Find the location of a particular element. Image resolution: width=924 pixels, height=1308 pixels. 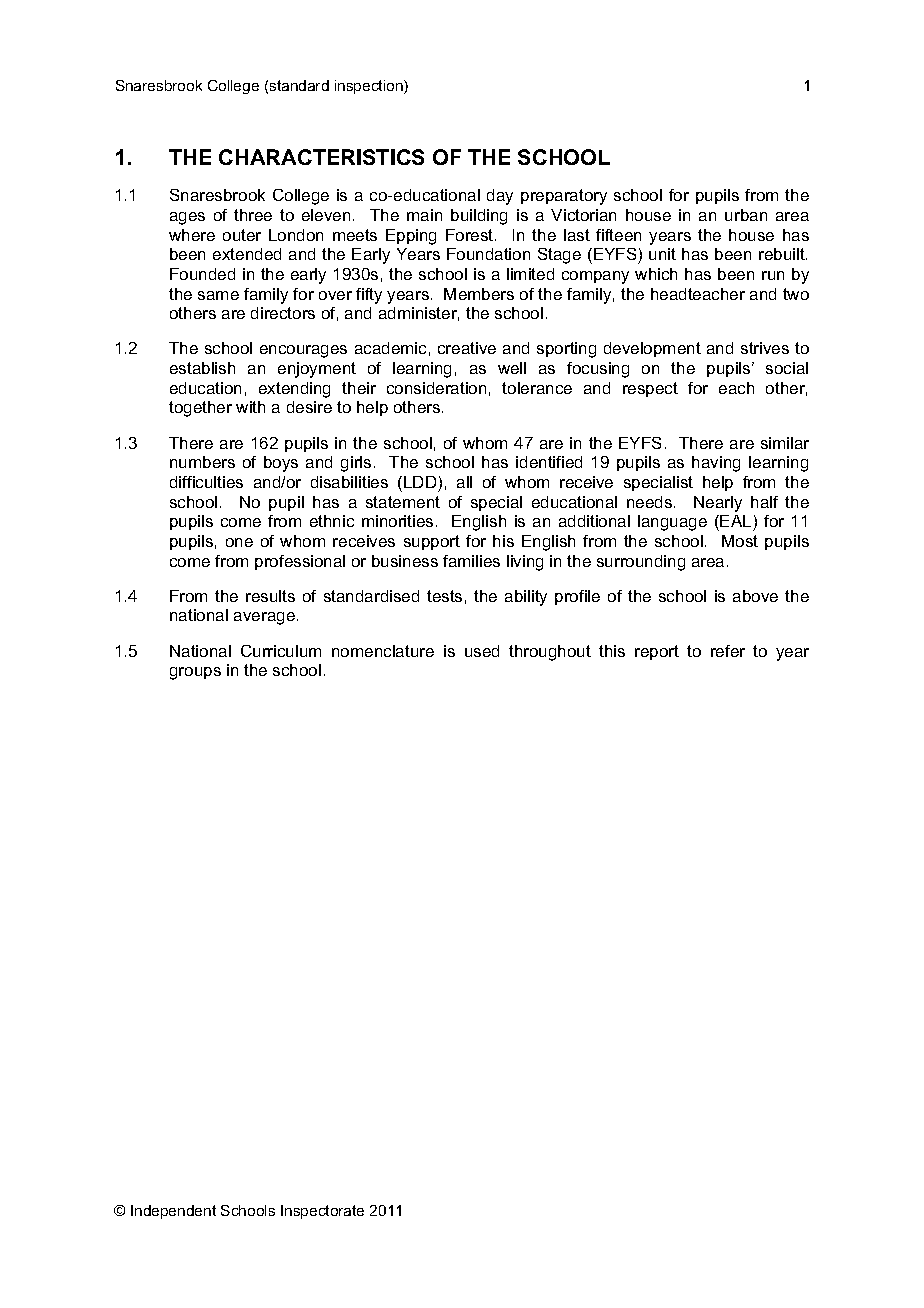

throughout is located at coordinates (550, 653).
